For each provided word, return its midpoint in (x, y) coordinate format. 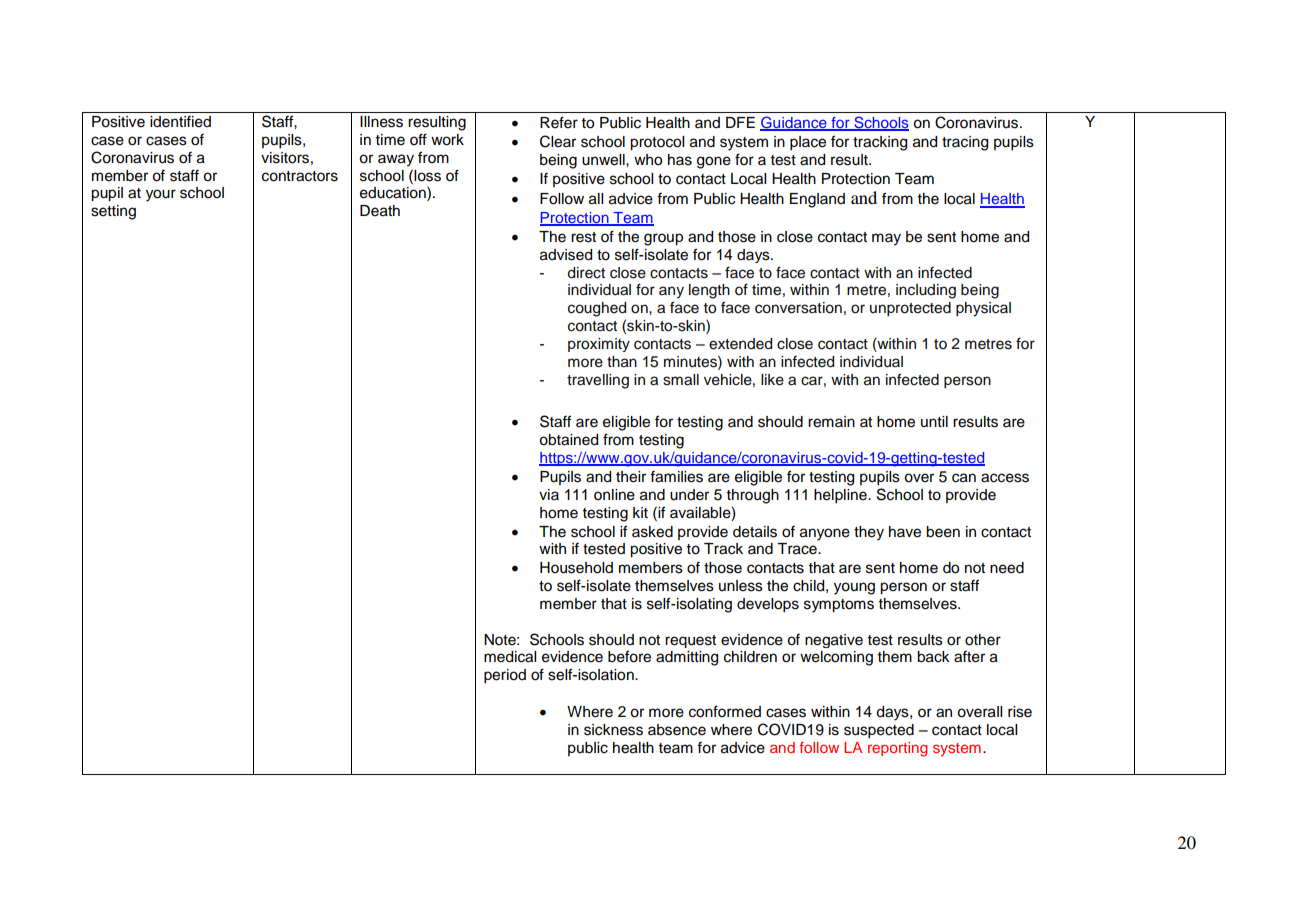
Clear (558, 141)
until (934, 421)
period (505, 676)
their (631, 477)
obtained (568, 440)
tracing (965, 143)
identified (180, 122)
